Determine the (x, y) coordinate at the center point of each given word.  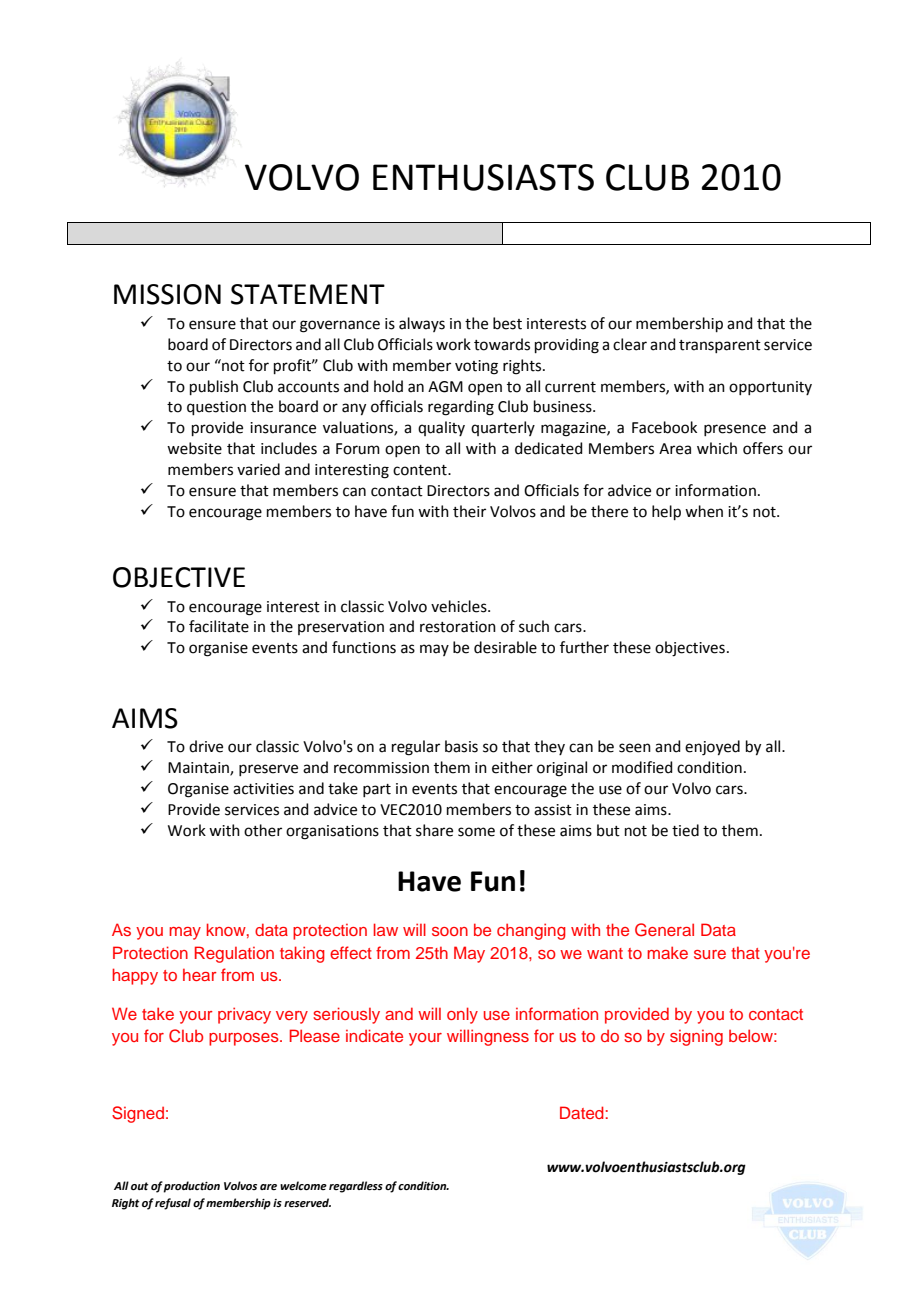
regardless (356, 1187)
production (191, 1187)
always (422, 324)
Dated (582, 1112)
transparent (720, 346)
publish (214, 387)
